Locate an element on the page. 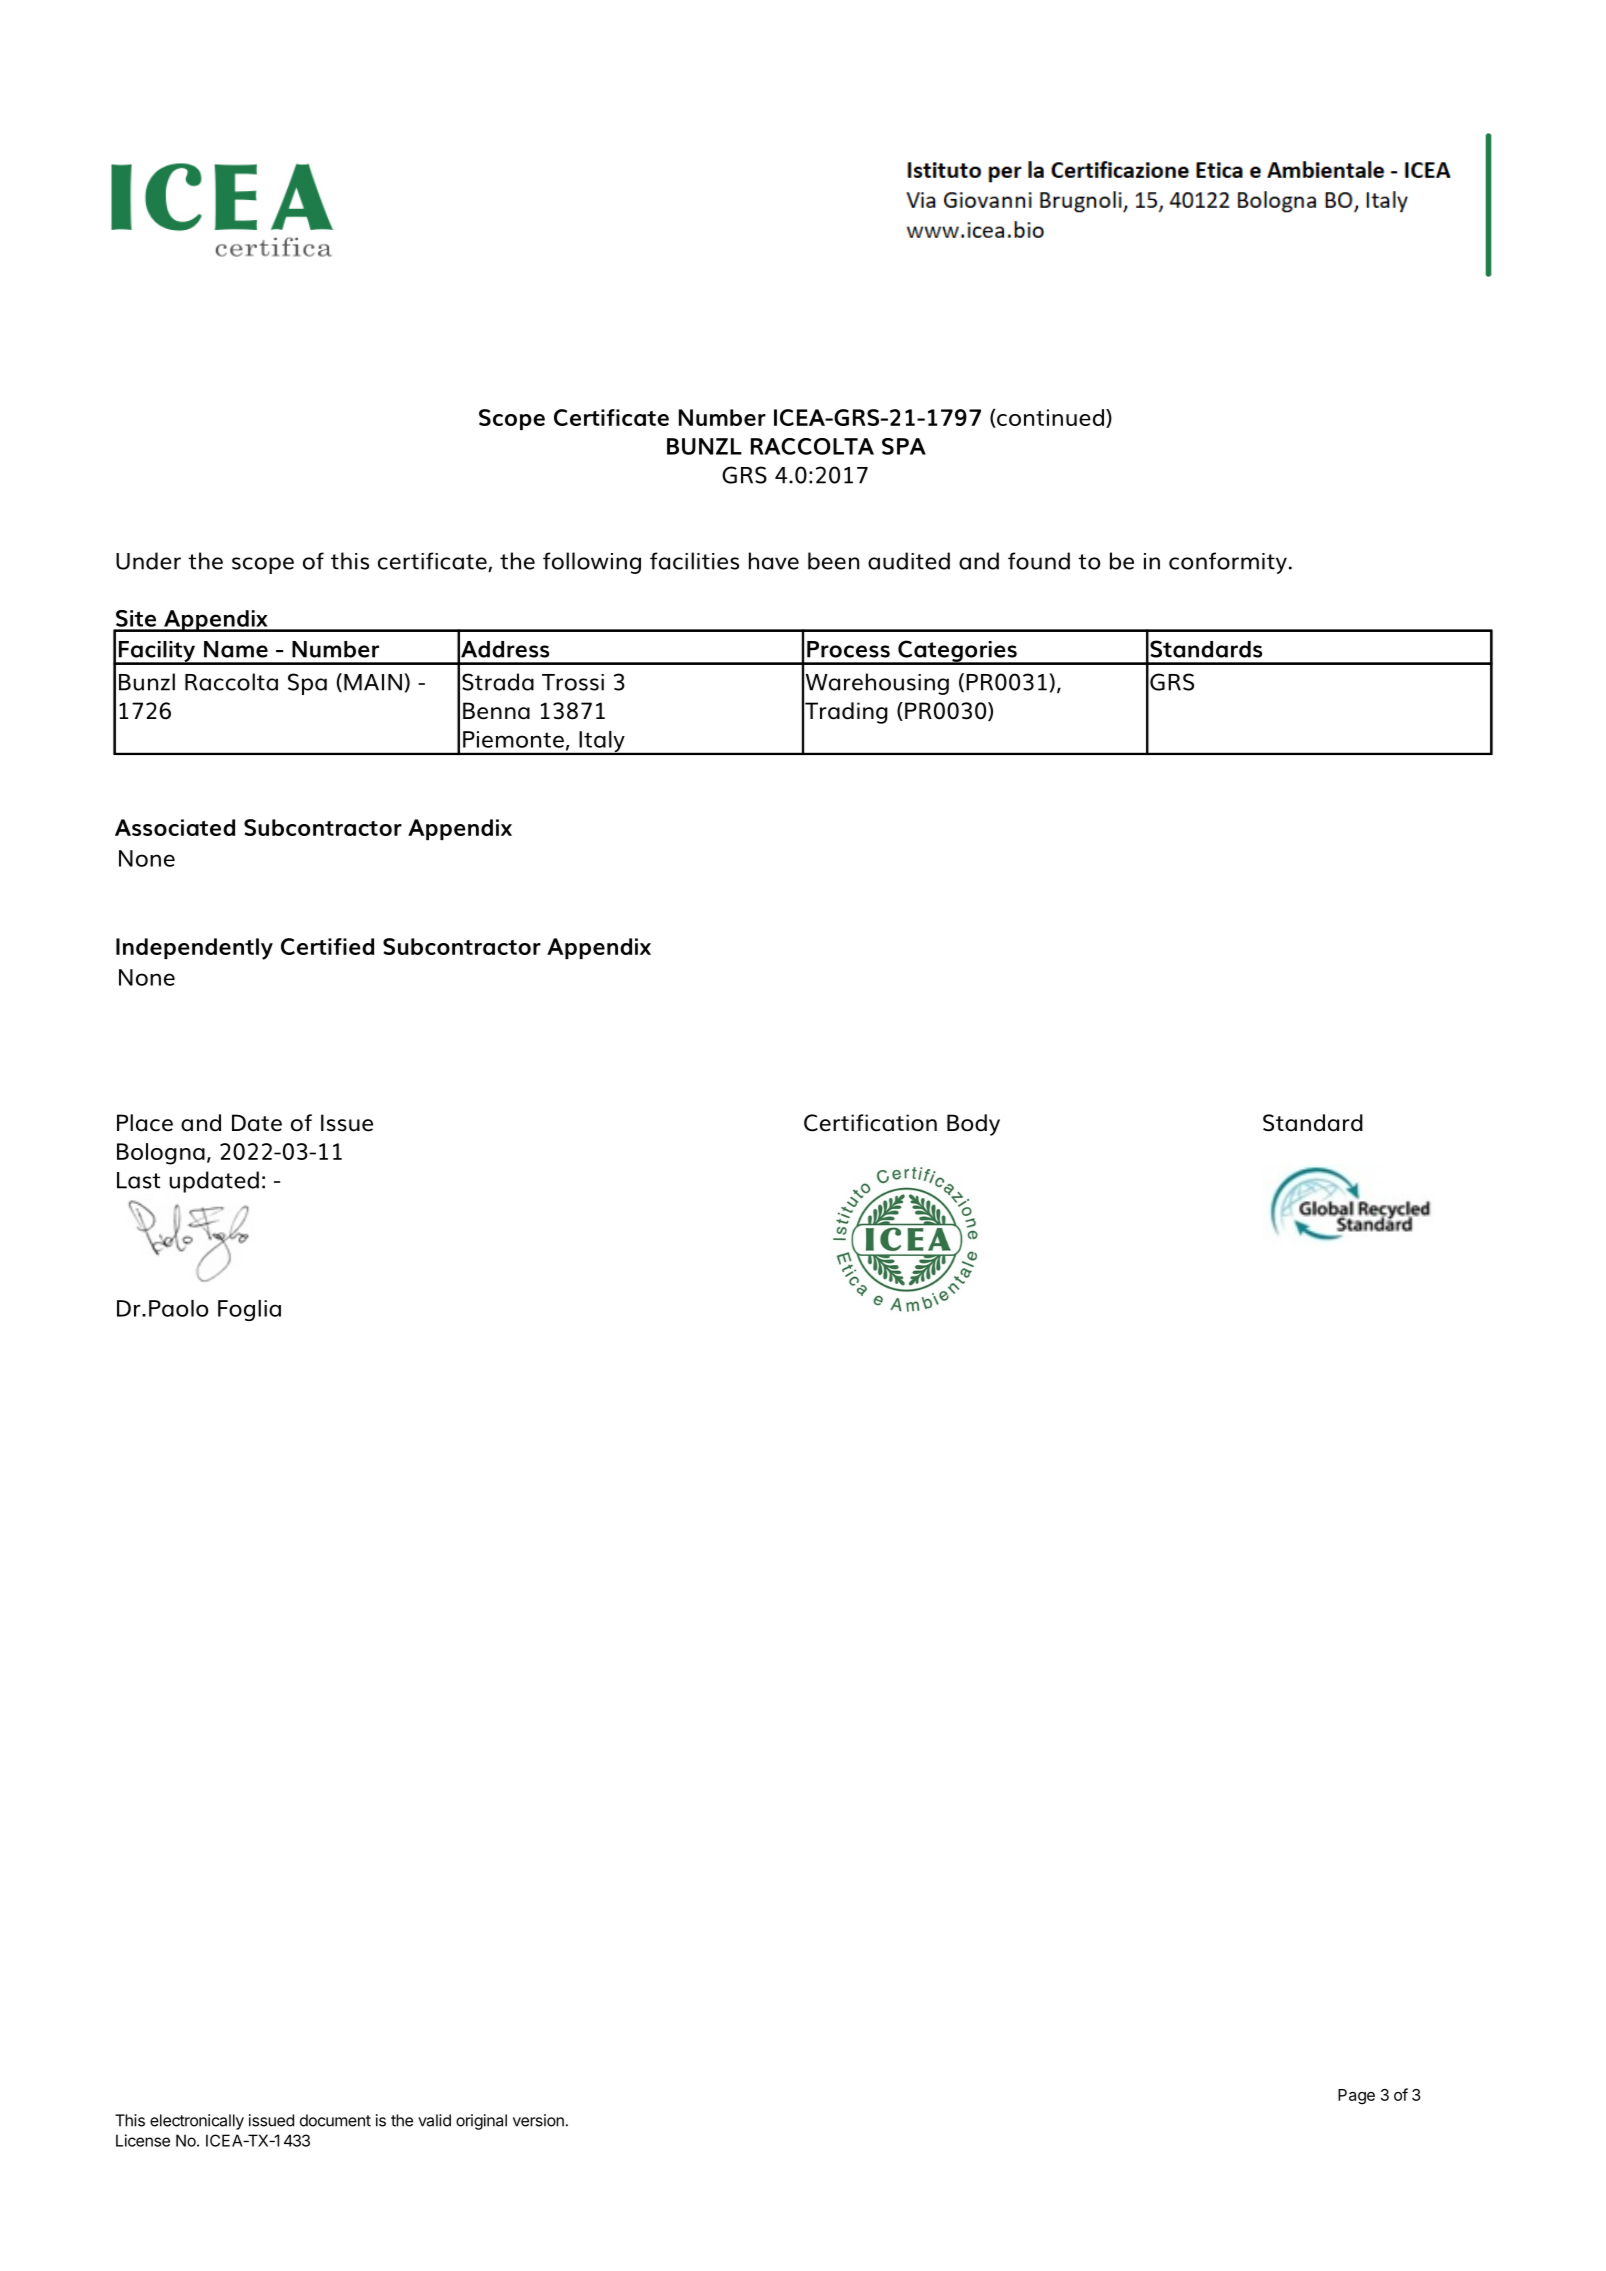  Certification is located at coordinates (870, 1123).
